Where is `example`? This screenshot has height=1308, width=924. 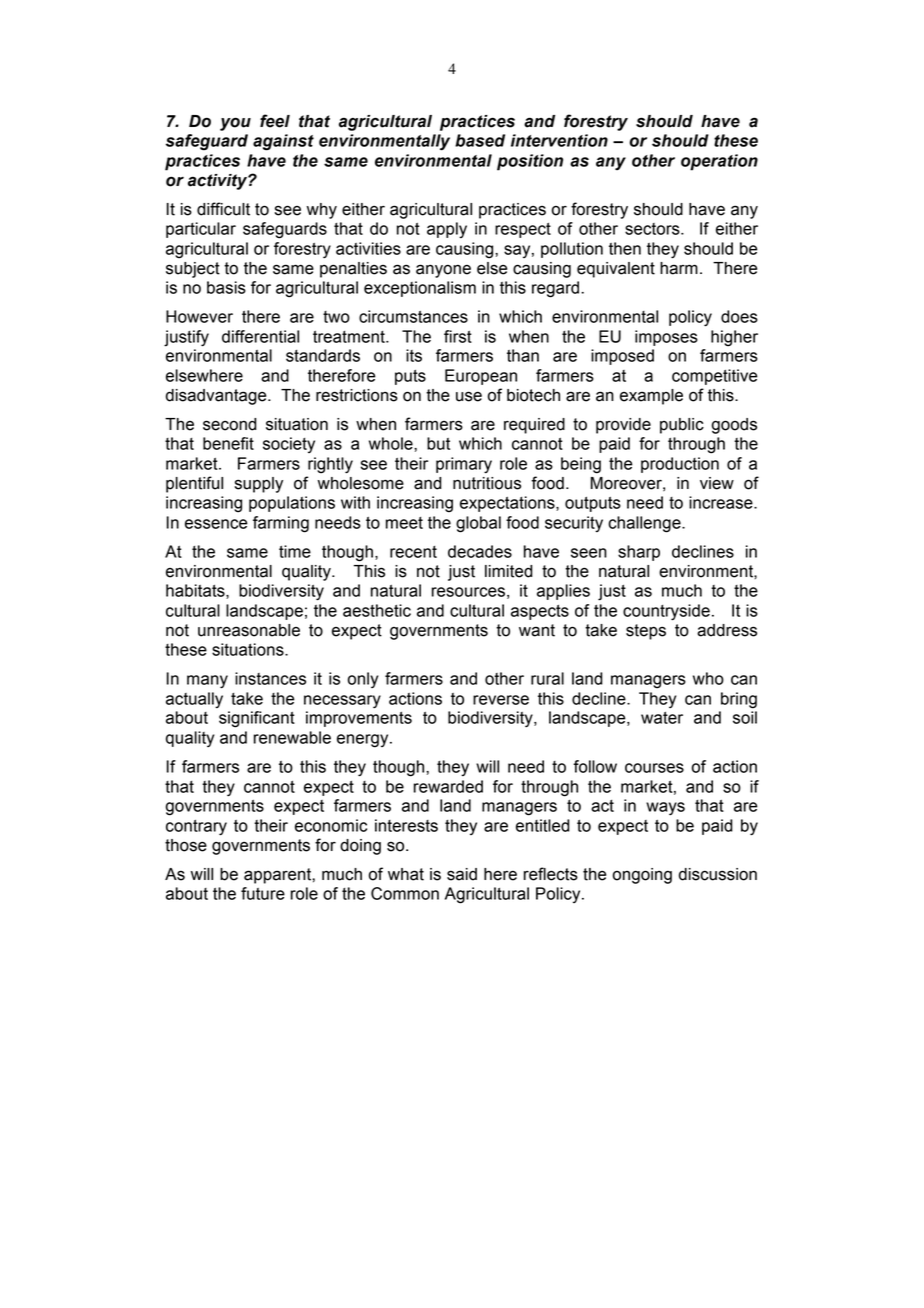
example is located at coordinates (651, 397).
